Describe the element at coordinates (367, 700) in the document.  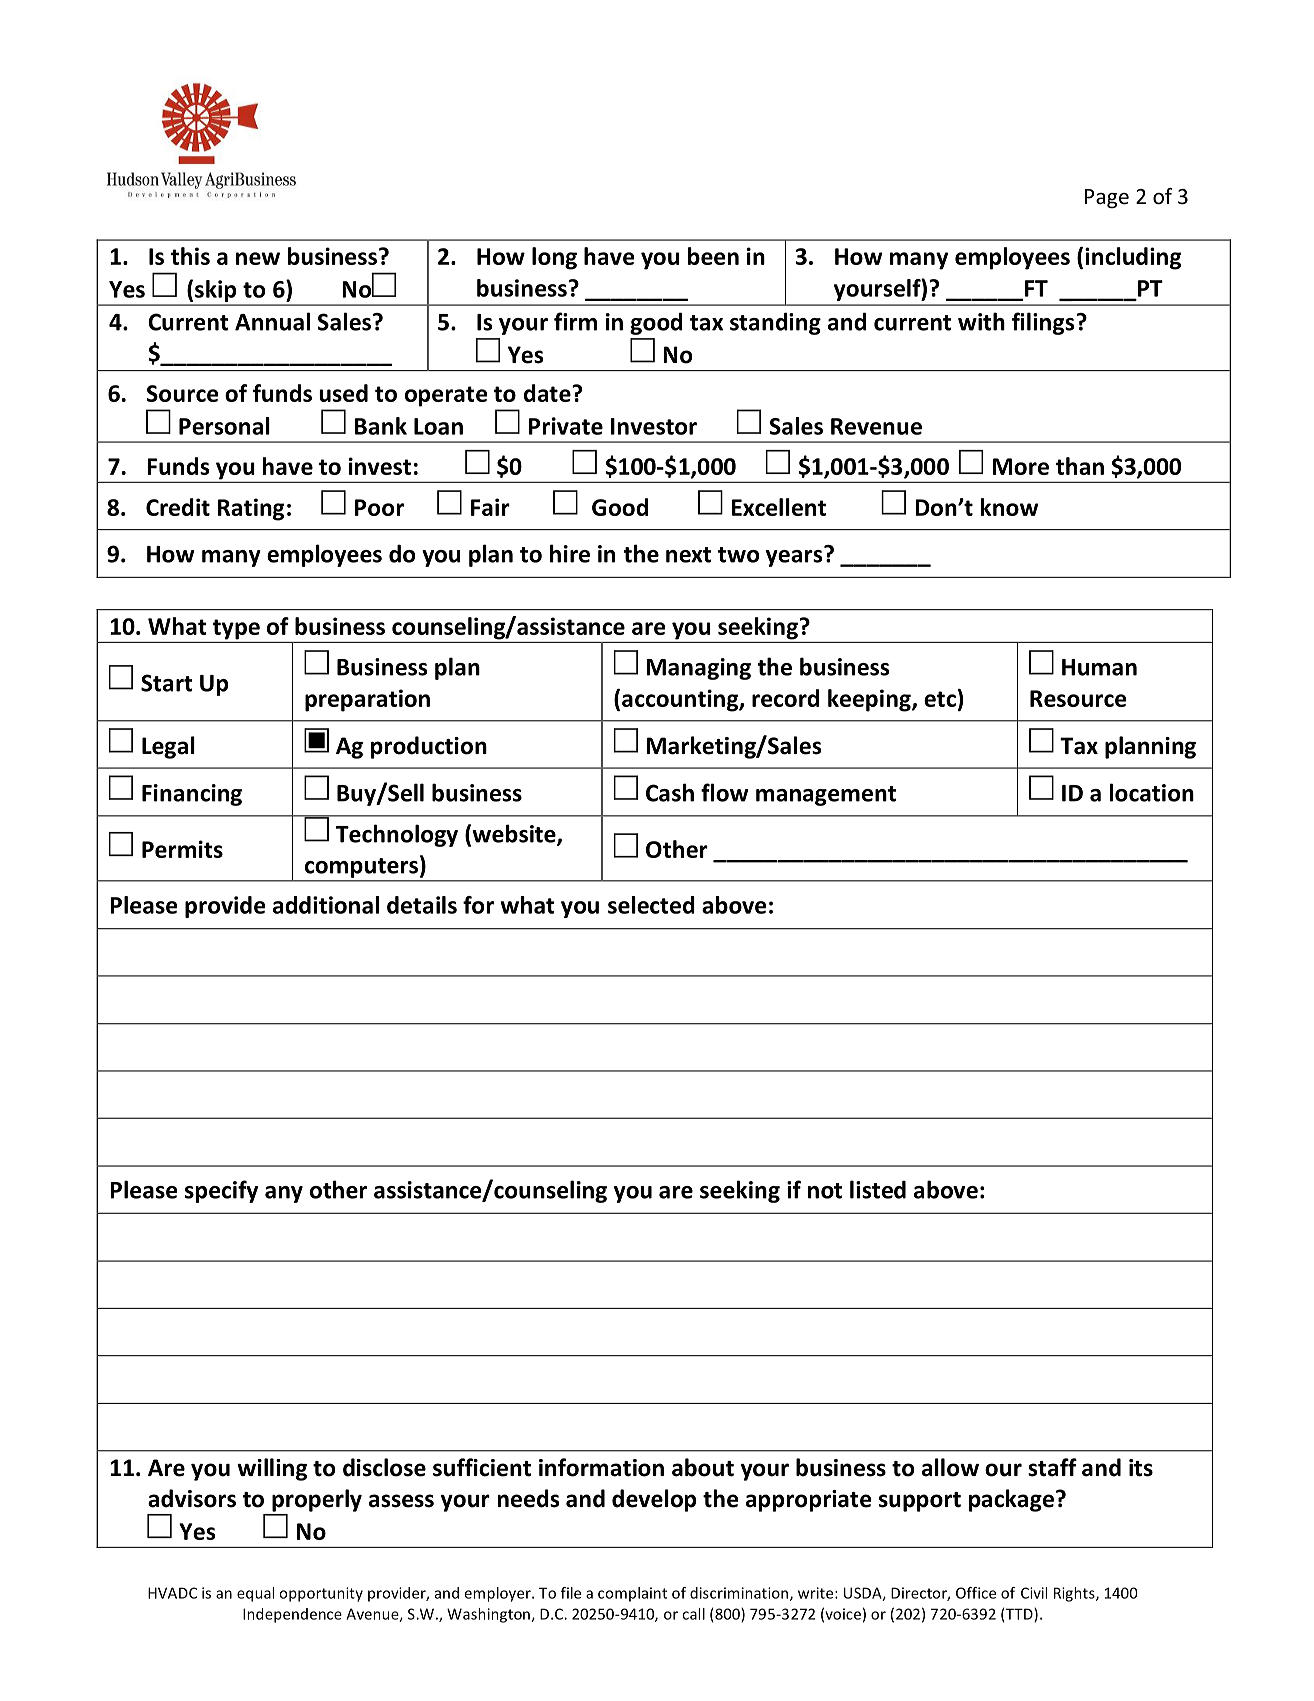
I see `preparation` at that location.
